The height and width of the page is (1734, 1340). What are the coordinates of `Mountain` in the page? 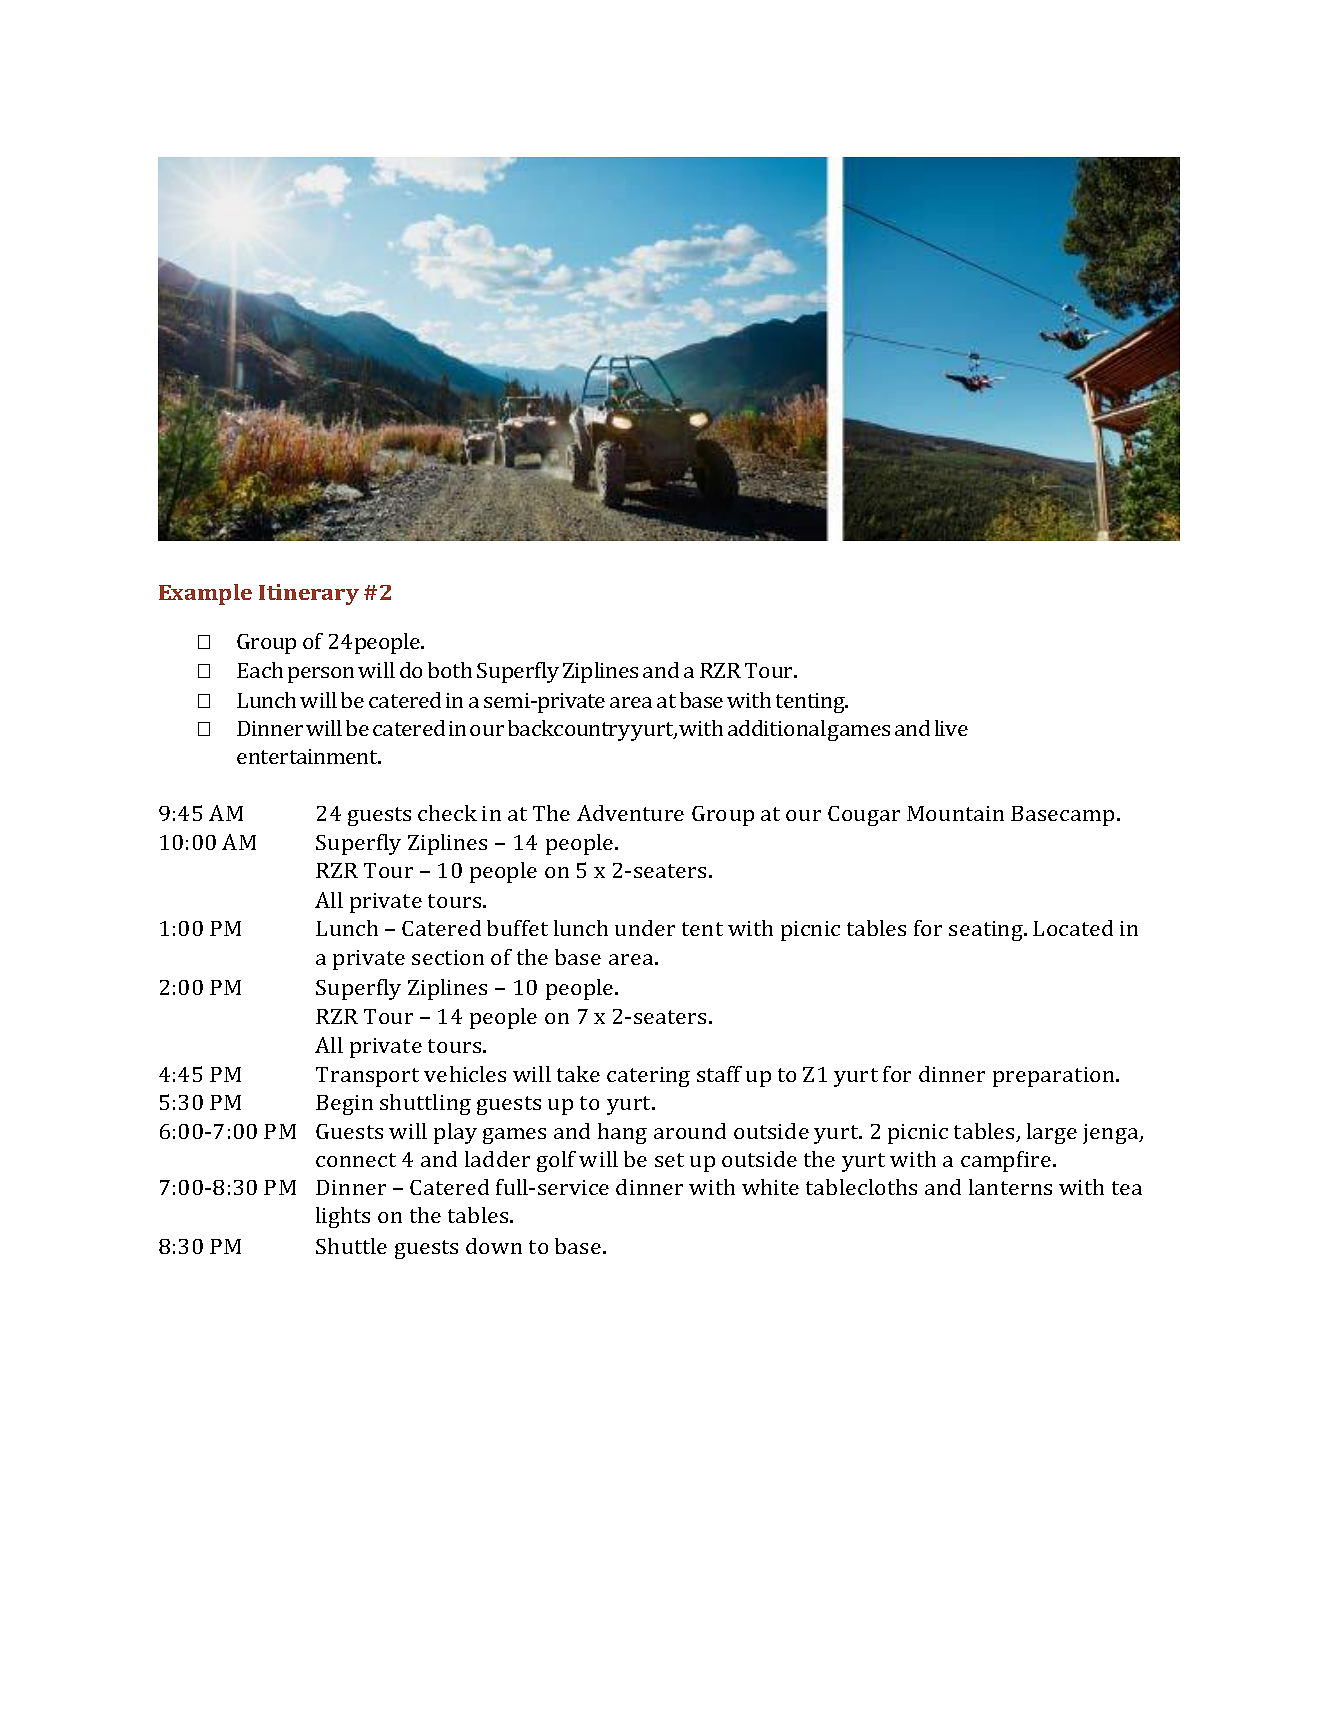 It's located at (955, 813).
